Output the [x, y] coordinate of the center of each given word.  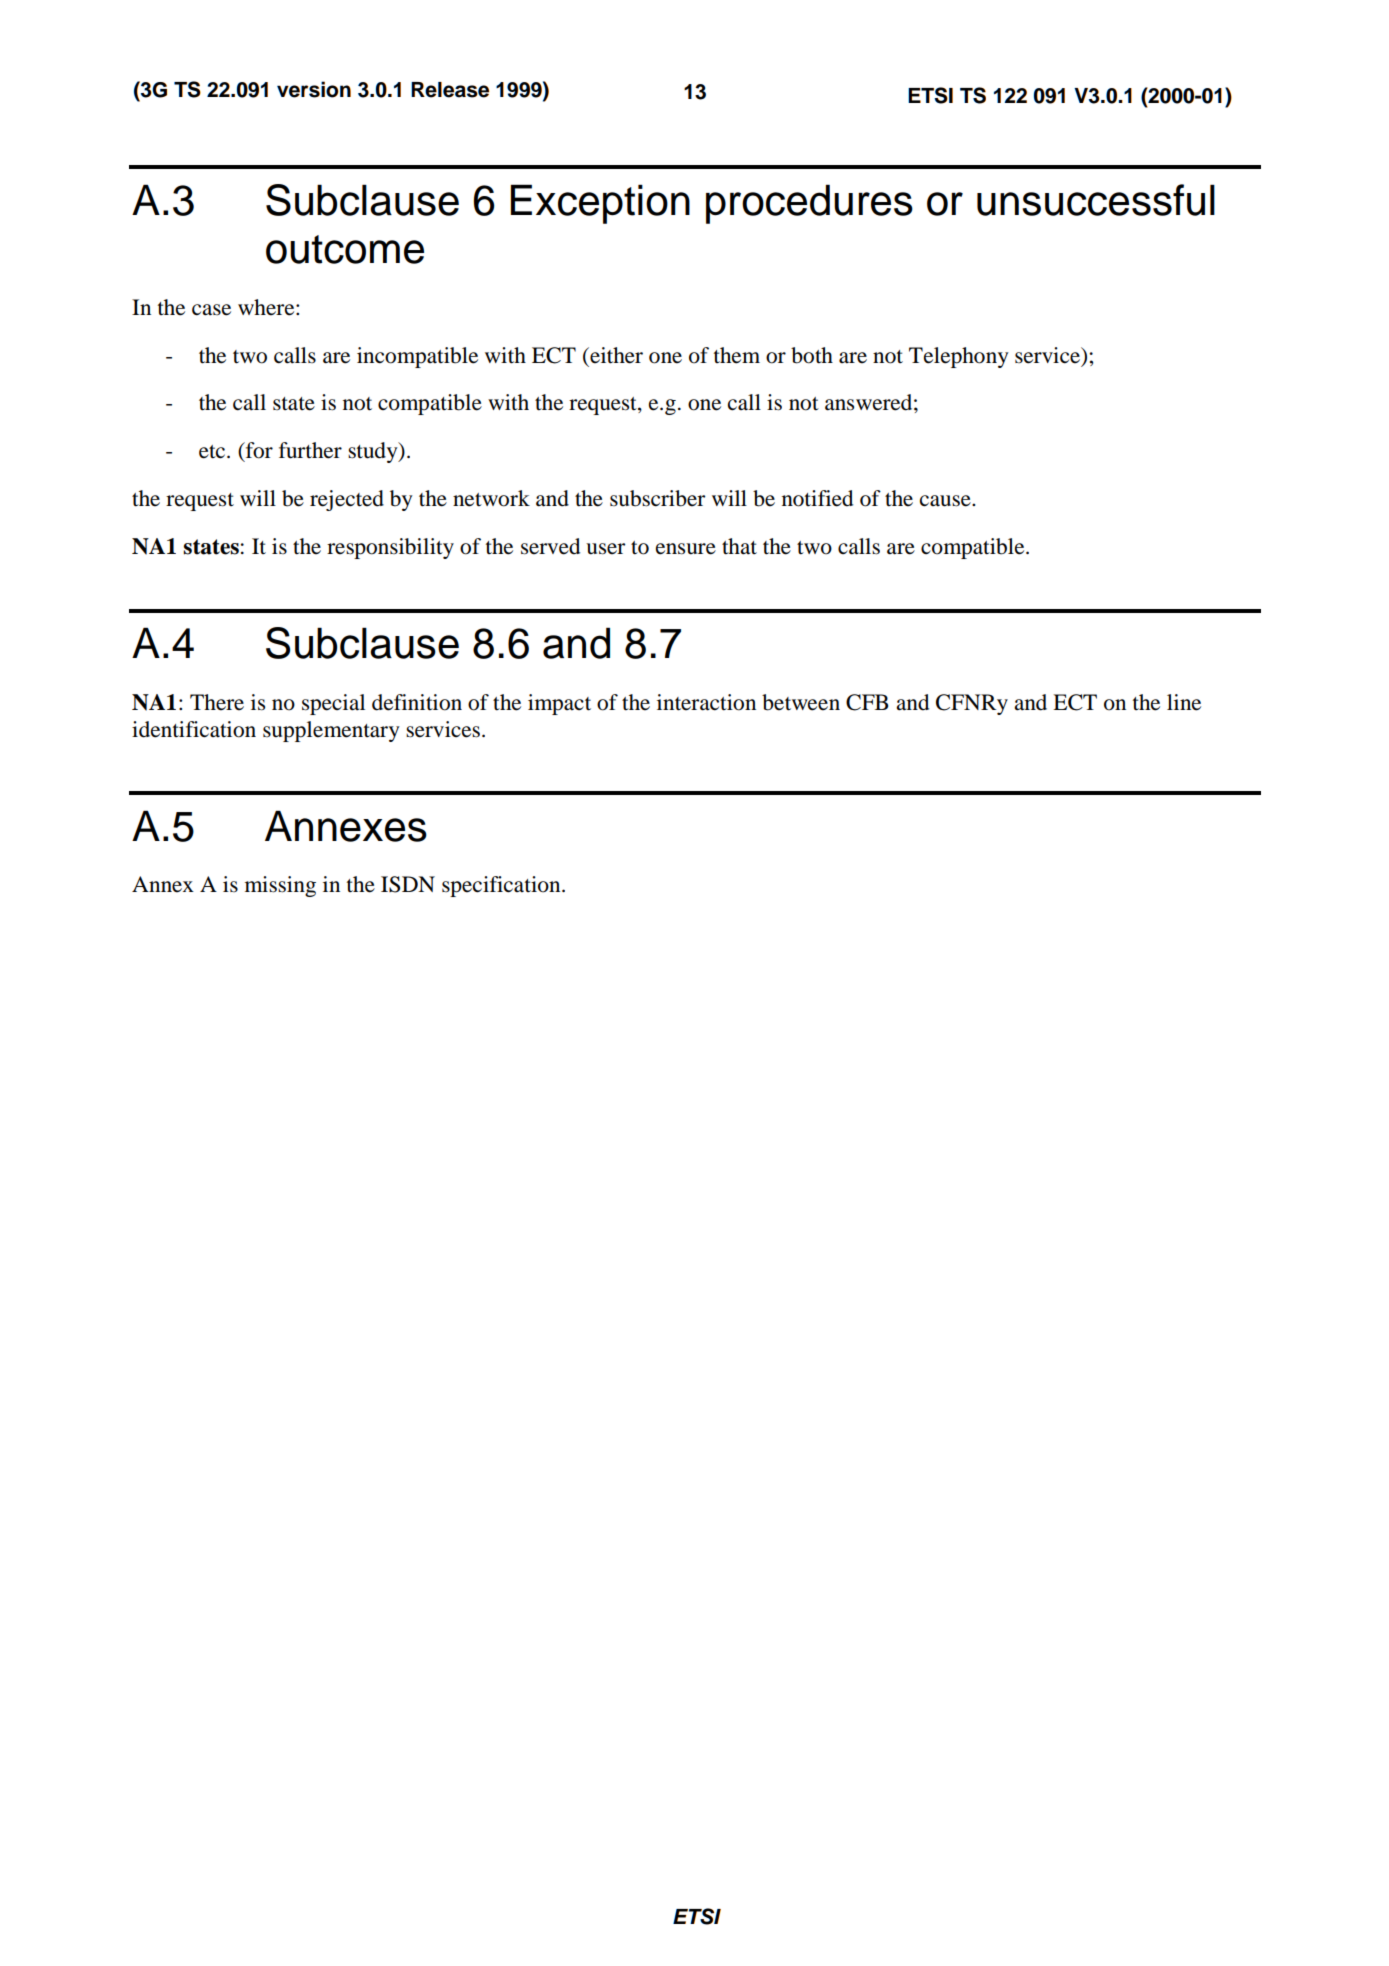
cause [946, 501]
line [1184, 702]
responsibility [390, 548]
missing [280, 886]
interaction [706, 702]
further [310, 450]
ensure [686, 549]
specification [502, 886]
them [737, 355]
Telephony [959, 357]
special [333, 704]
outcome [345, 249]
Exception [600, 204]
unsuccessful [1096, 200]
